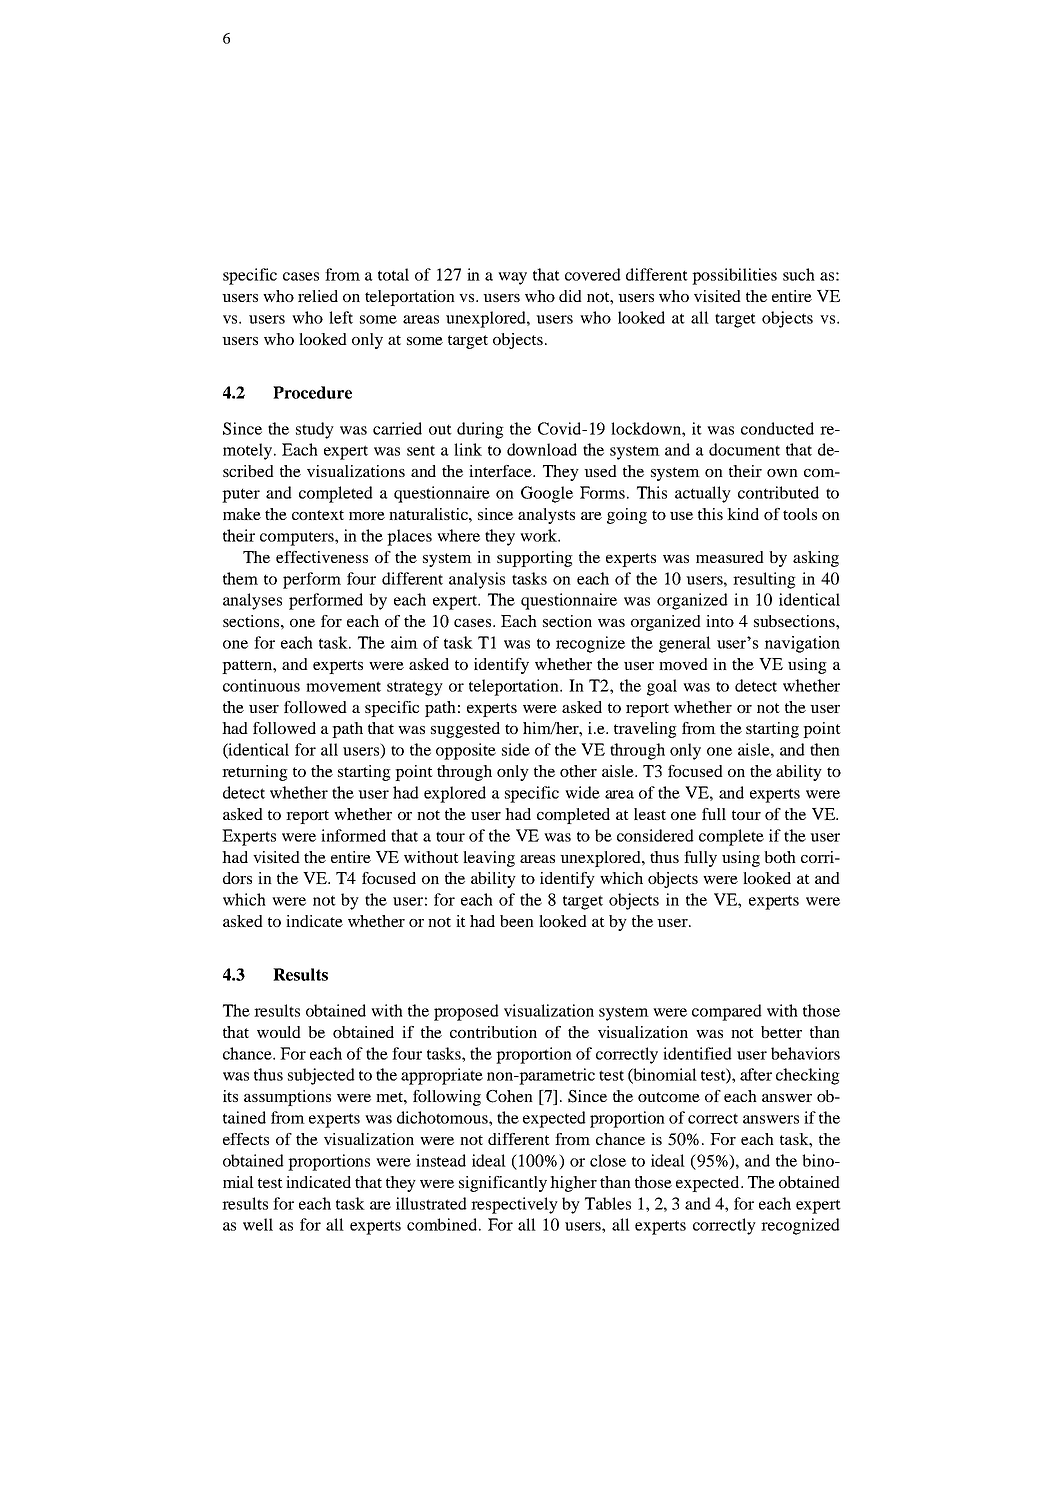  What do you see at coordinates (318, 296) in the image?
I see `relied` at bounding box center [318, 296].
